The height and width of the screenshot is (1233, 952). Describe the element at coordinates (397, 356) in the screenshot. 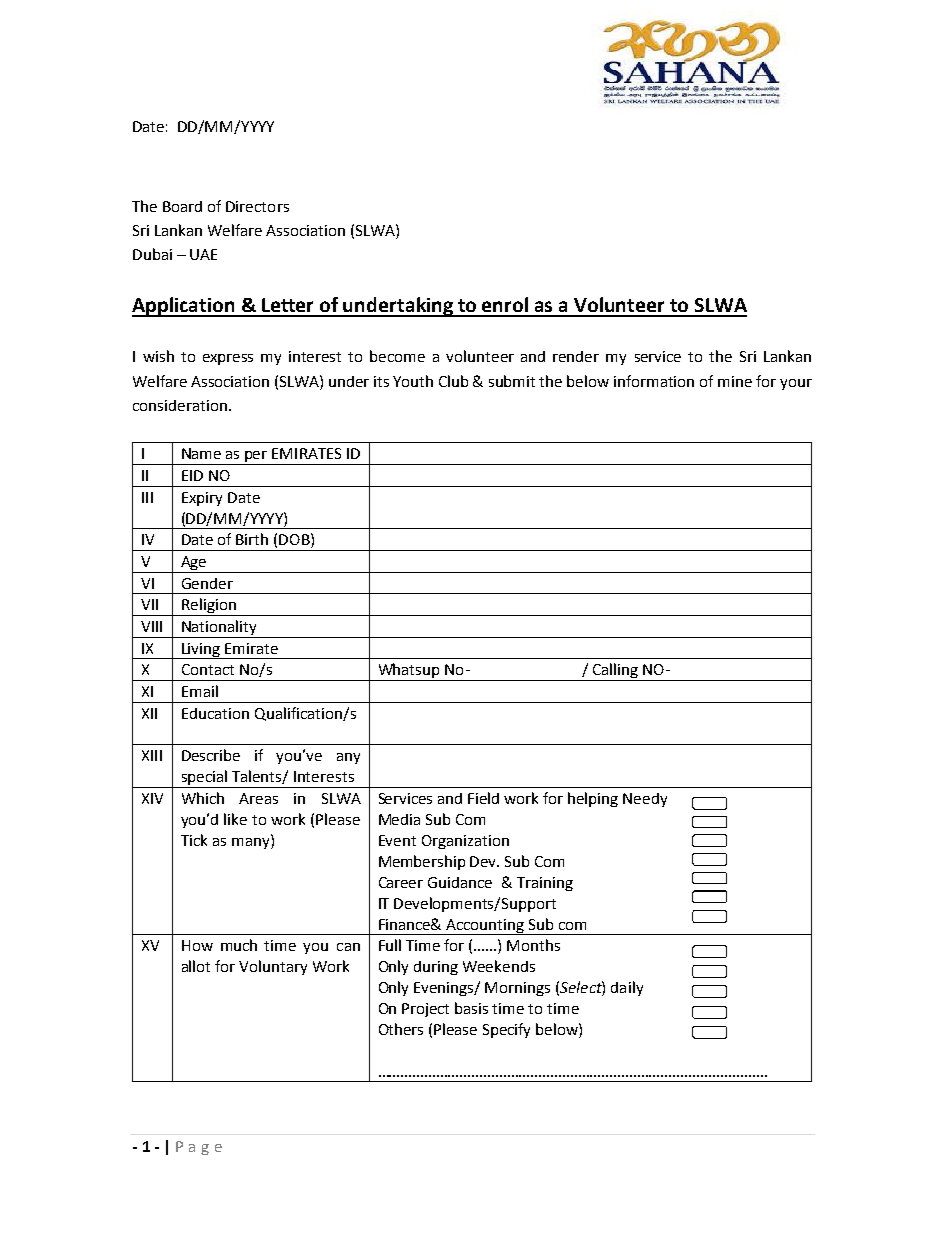

I see `become` at that location.
